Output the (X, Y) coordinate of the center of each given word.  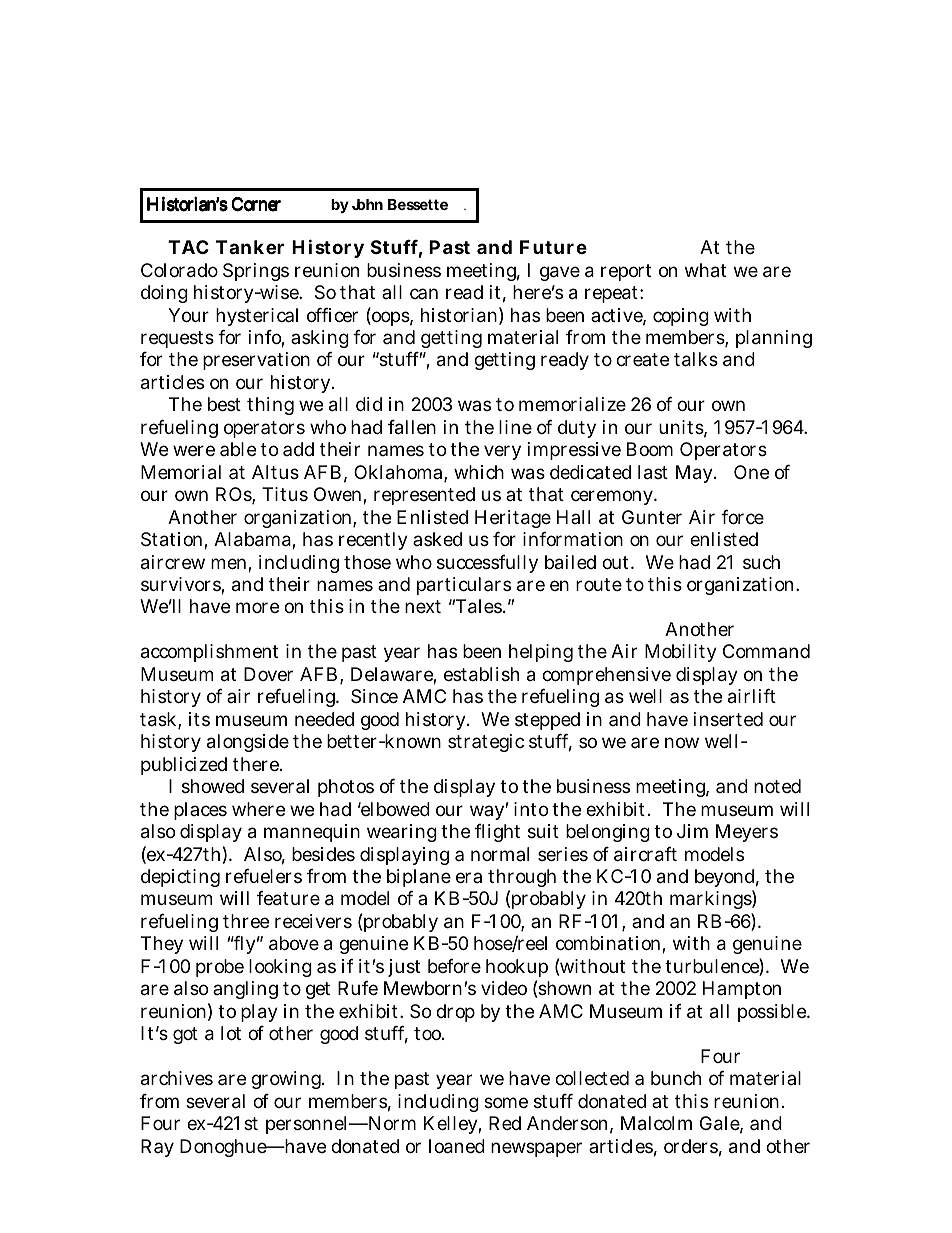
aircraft (645, 854)
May (696, 474)
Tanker (250, 247)
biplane (419, 878)
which (479, 472)
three (246, 921)
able (238, 449)
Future (553, 247)
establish (481, 674)
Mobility (681, 653)
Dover (268, 674)
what (705, 270)
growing (287, 1080)
